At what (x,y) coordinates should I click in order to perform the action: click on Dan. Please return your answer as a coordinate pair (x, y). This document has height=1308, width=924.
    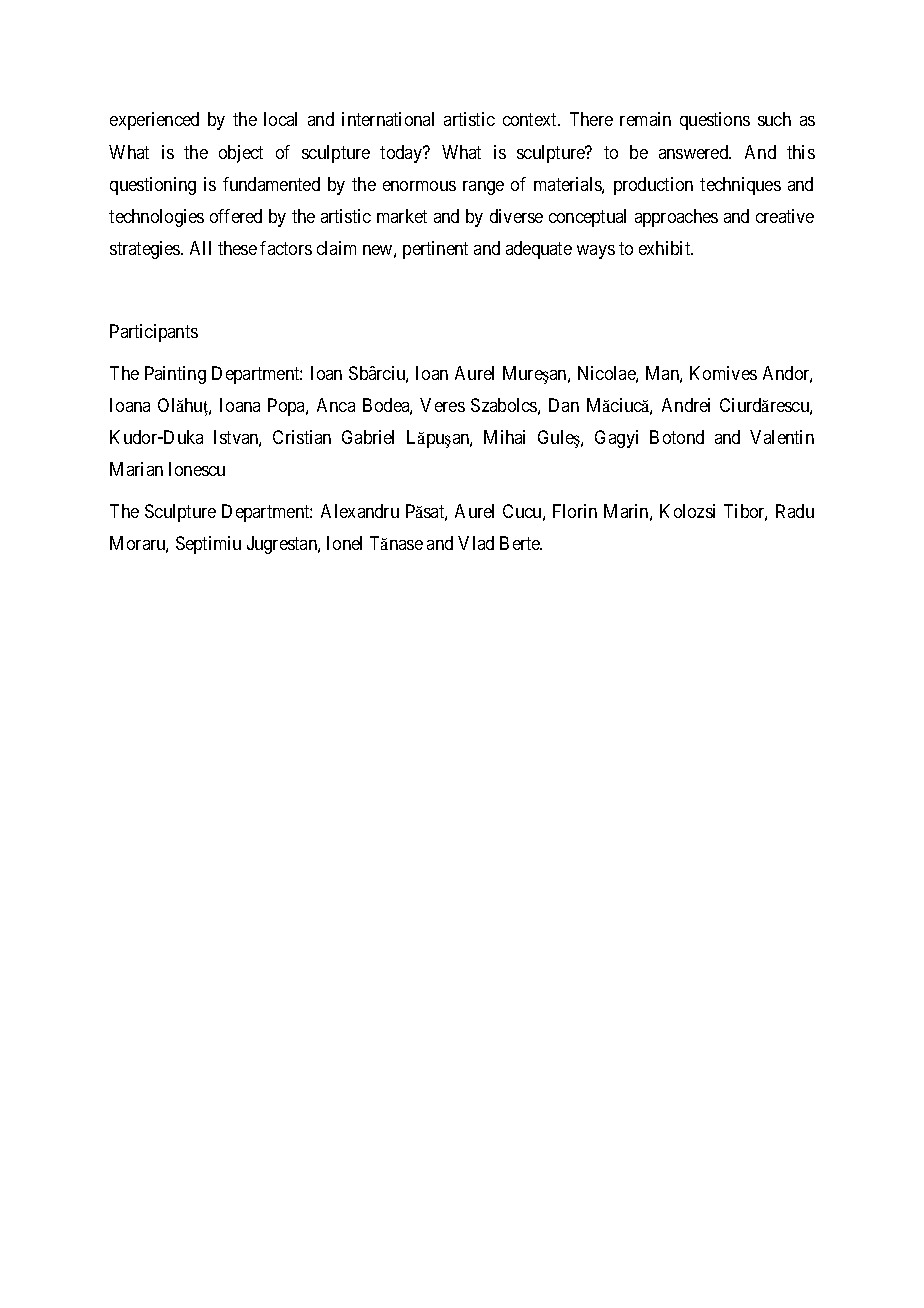
    Looking at the image, I should click on (564, 405).
